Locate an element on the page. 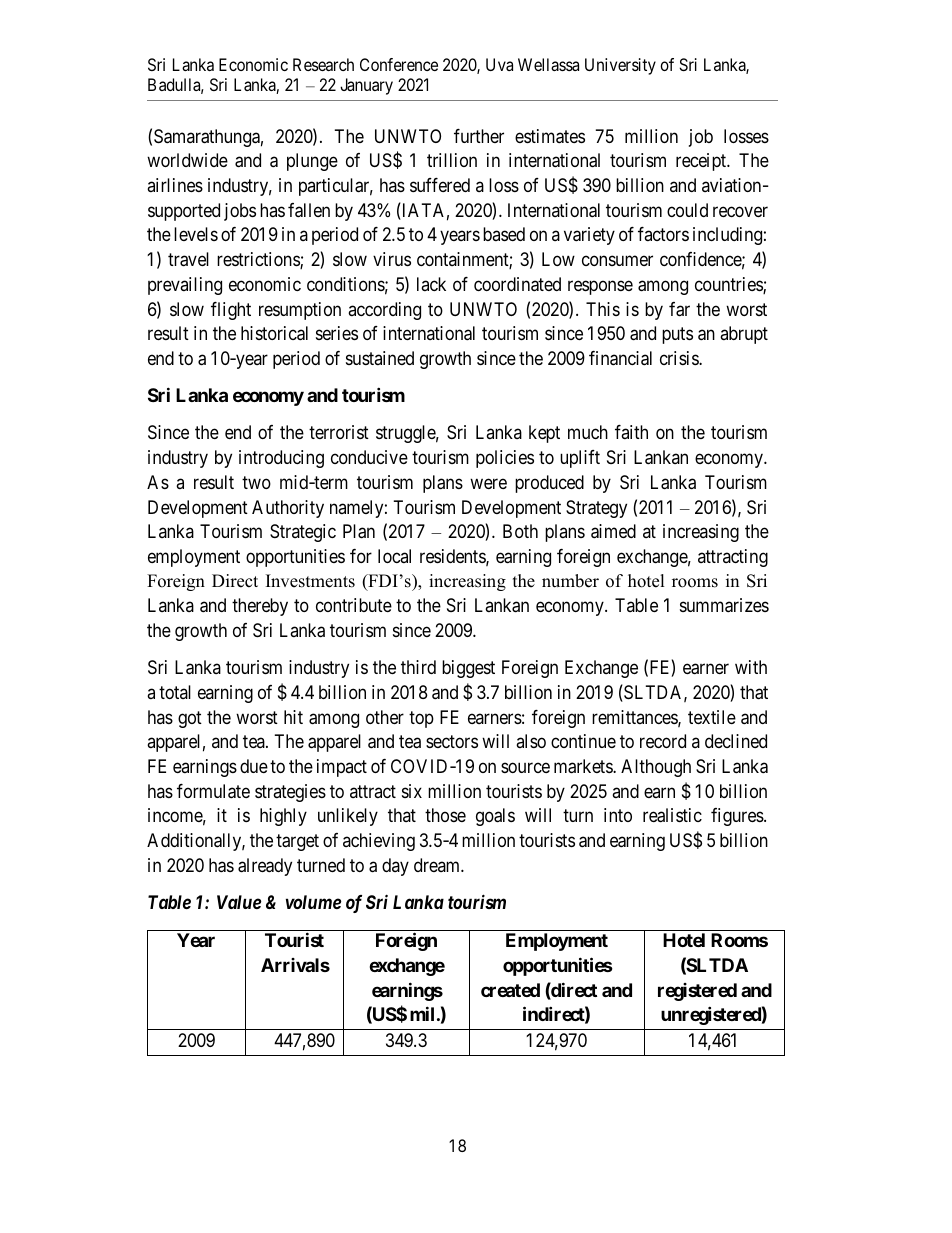 The width and height of the document is (952, 1233). realistic is located at coordinates (672, 815).
